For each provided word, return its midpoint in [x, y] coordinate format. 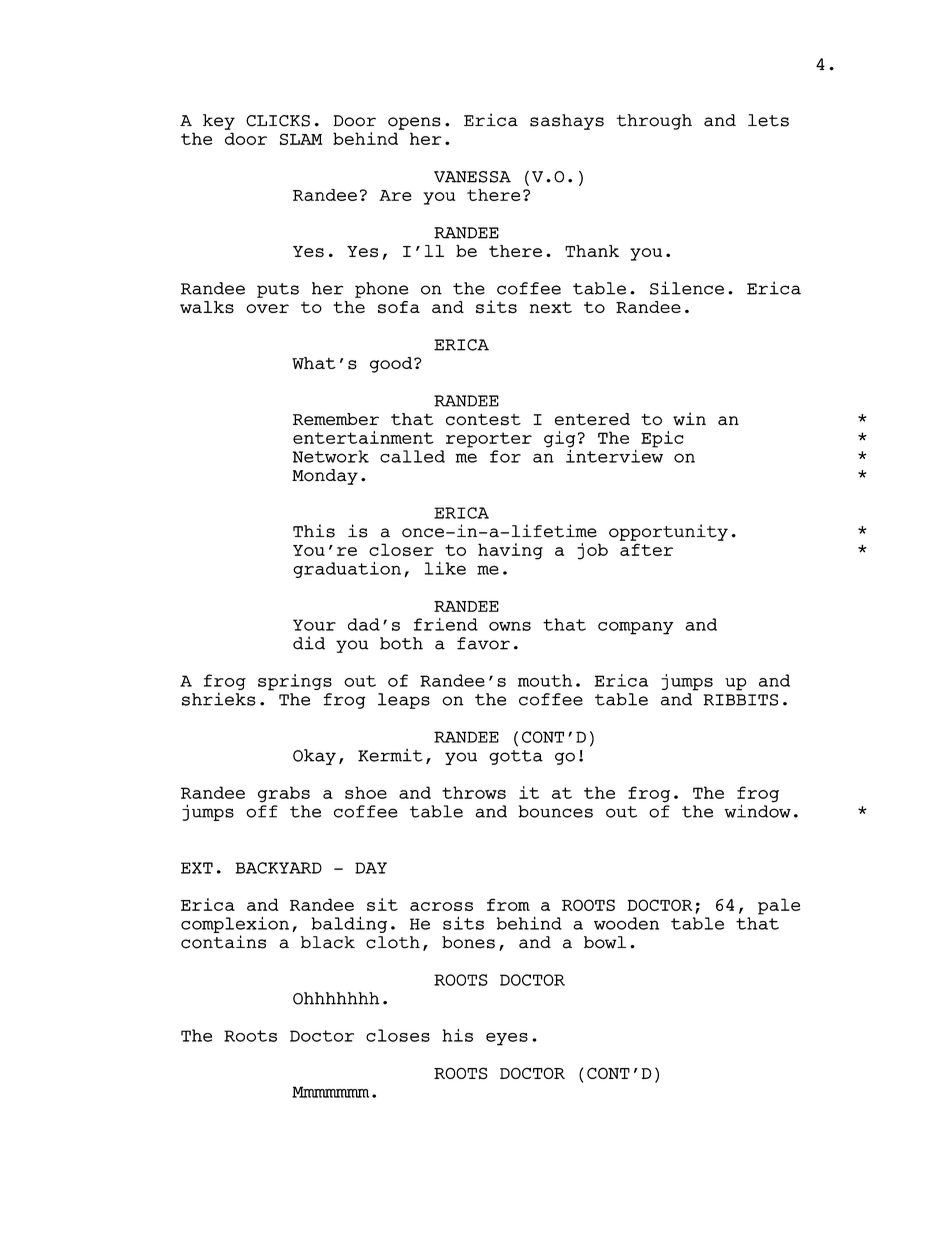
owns [510, 626]
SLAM [301, 139]
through [654, 122]
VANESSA [472, 177]
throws [474, 792]
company [636, 628]
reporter [489, 440]
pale [779, 906]
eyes [507, 1039]
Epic [662, 439]
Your [314, 625]
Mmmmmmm [330, 1092]
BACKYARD [278, 868]
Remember [336, 419]
